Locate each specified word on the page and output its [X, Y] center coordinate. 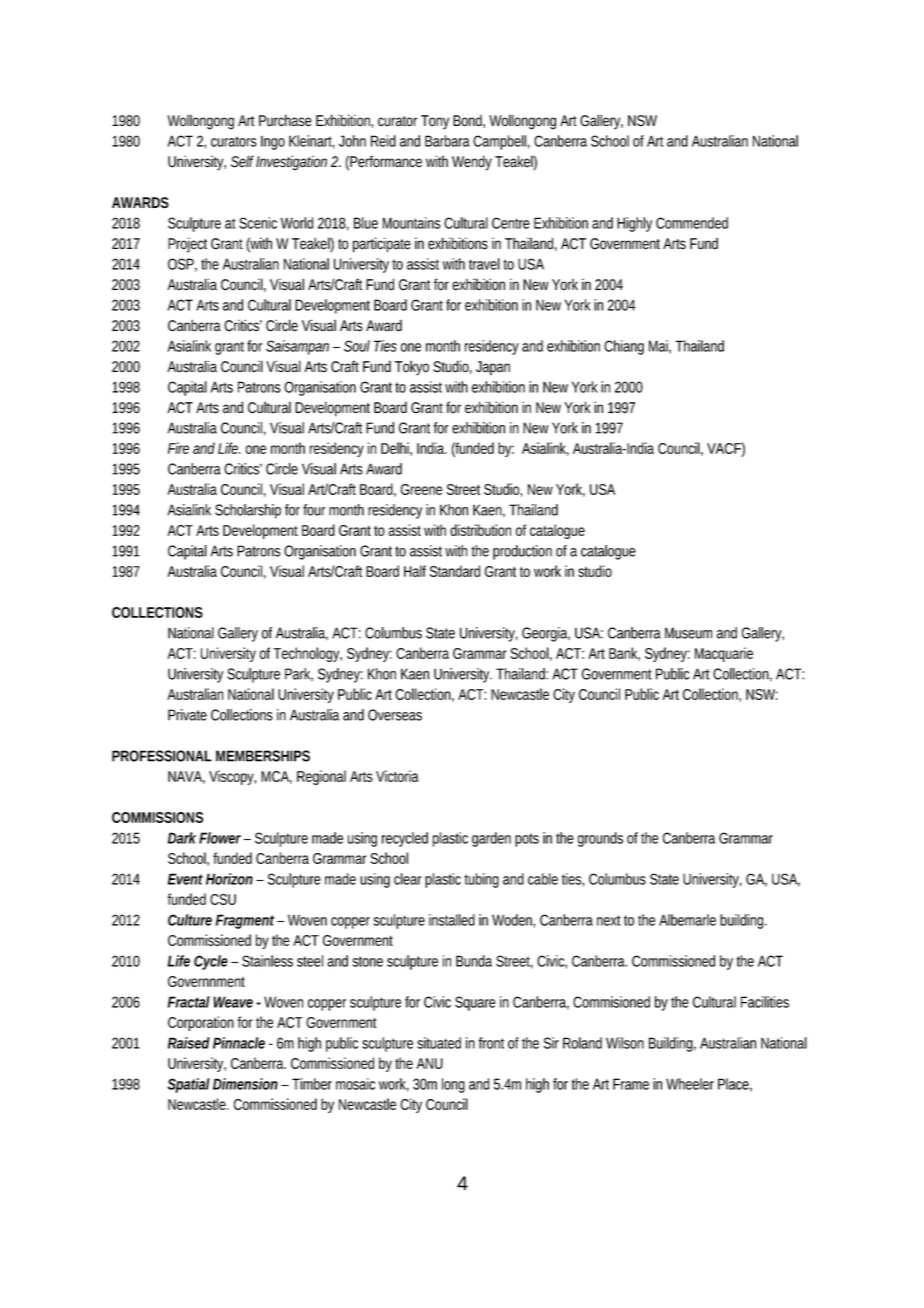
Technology [307, 654]
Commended [692, 223]
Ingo [273, 142]
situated [439, 1043]
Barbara [447, 141]
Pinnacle [239, 1043]
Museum [688, 633]
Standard [455, 571]
